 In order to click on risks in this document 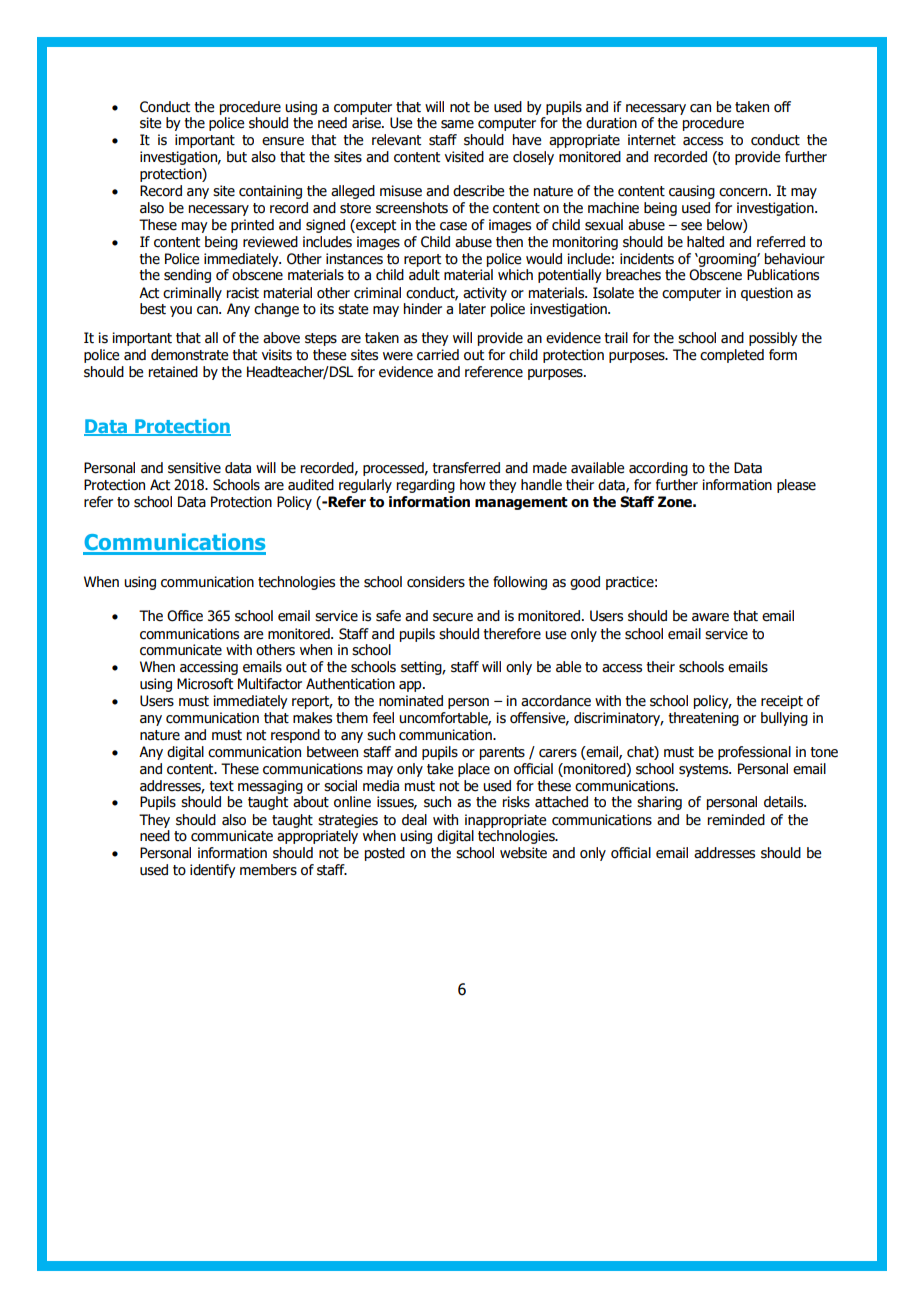, I will do `click(516, 802)`.
